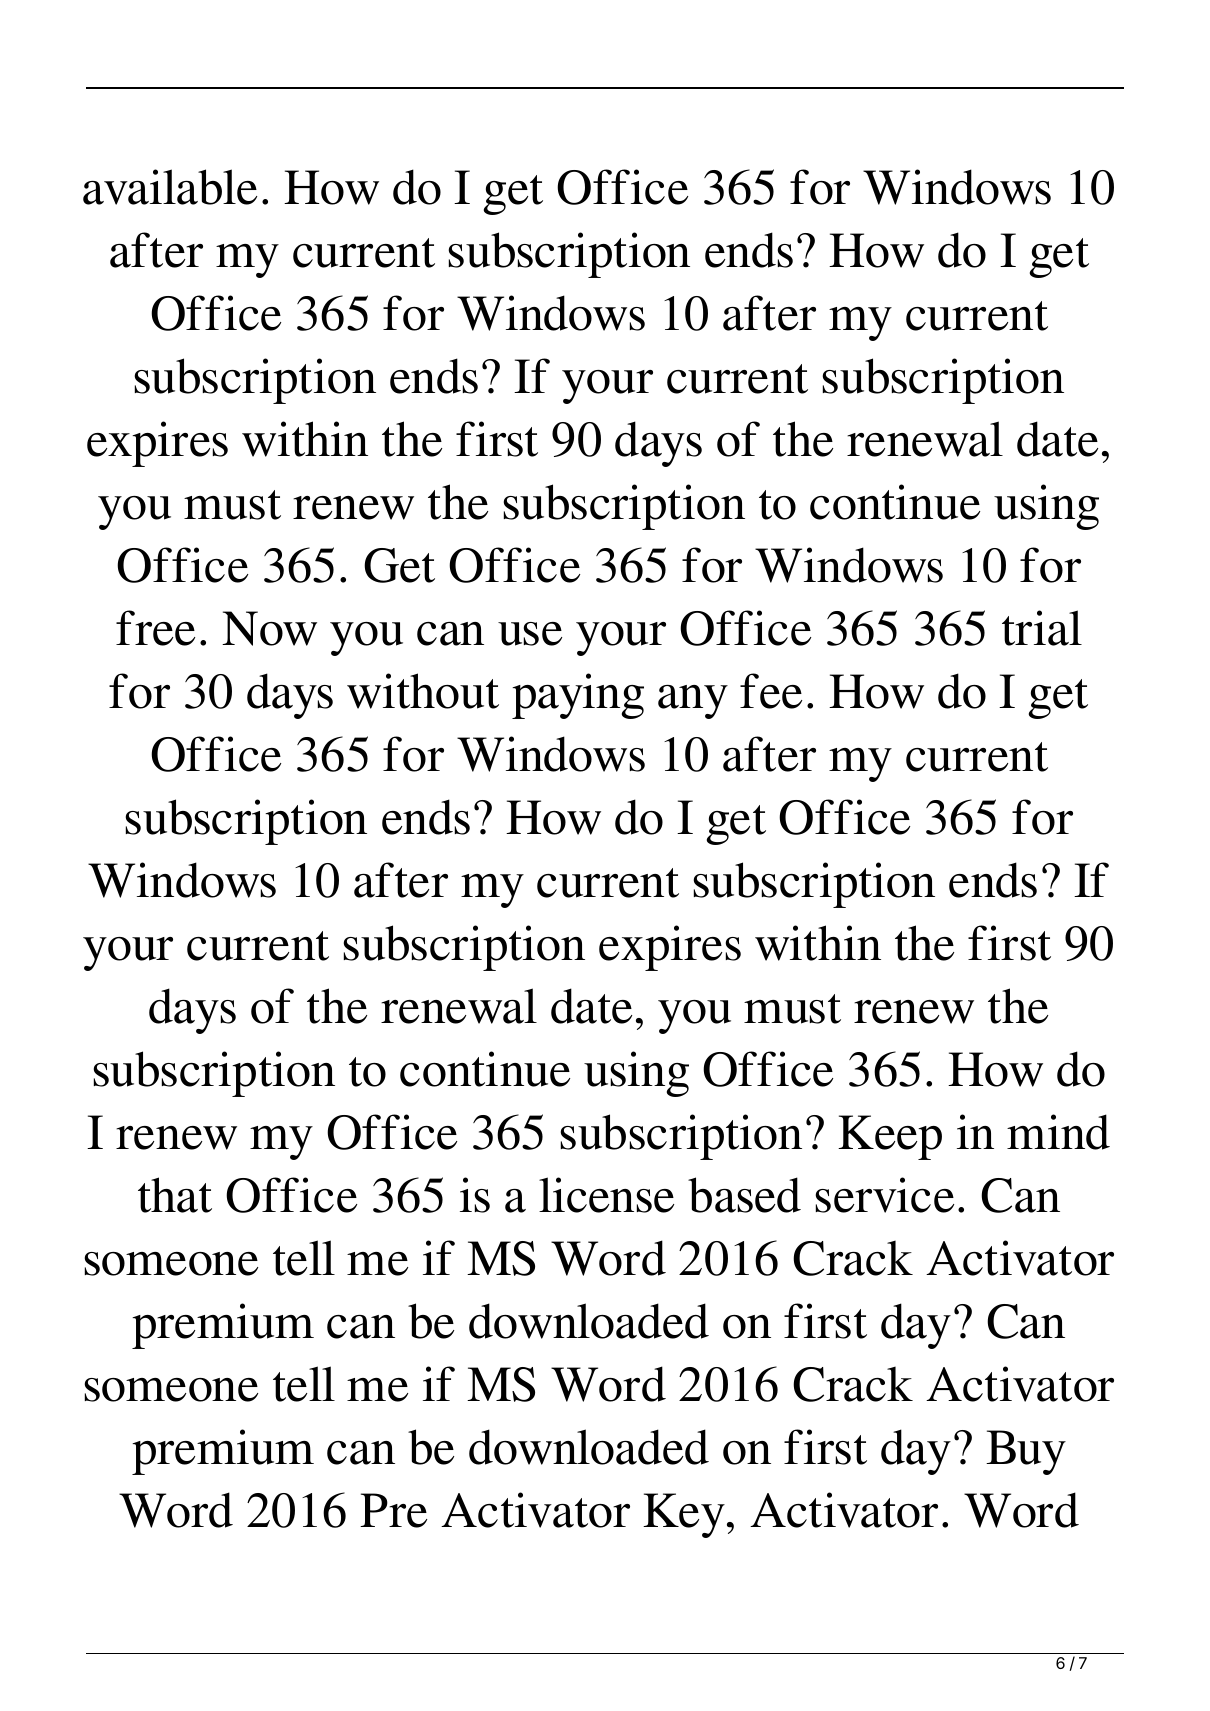 Image resolution: width=1210 pixels, height=1711 pixels. What do you see at coordinates (890, 1137) in the image?
I see `Keep` at bounding box center [890, 1137].
